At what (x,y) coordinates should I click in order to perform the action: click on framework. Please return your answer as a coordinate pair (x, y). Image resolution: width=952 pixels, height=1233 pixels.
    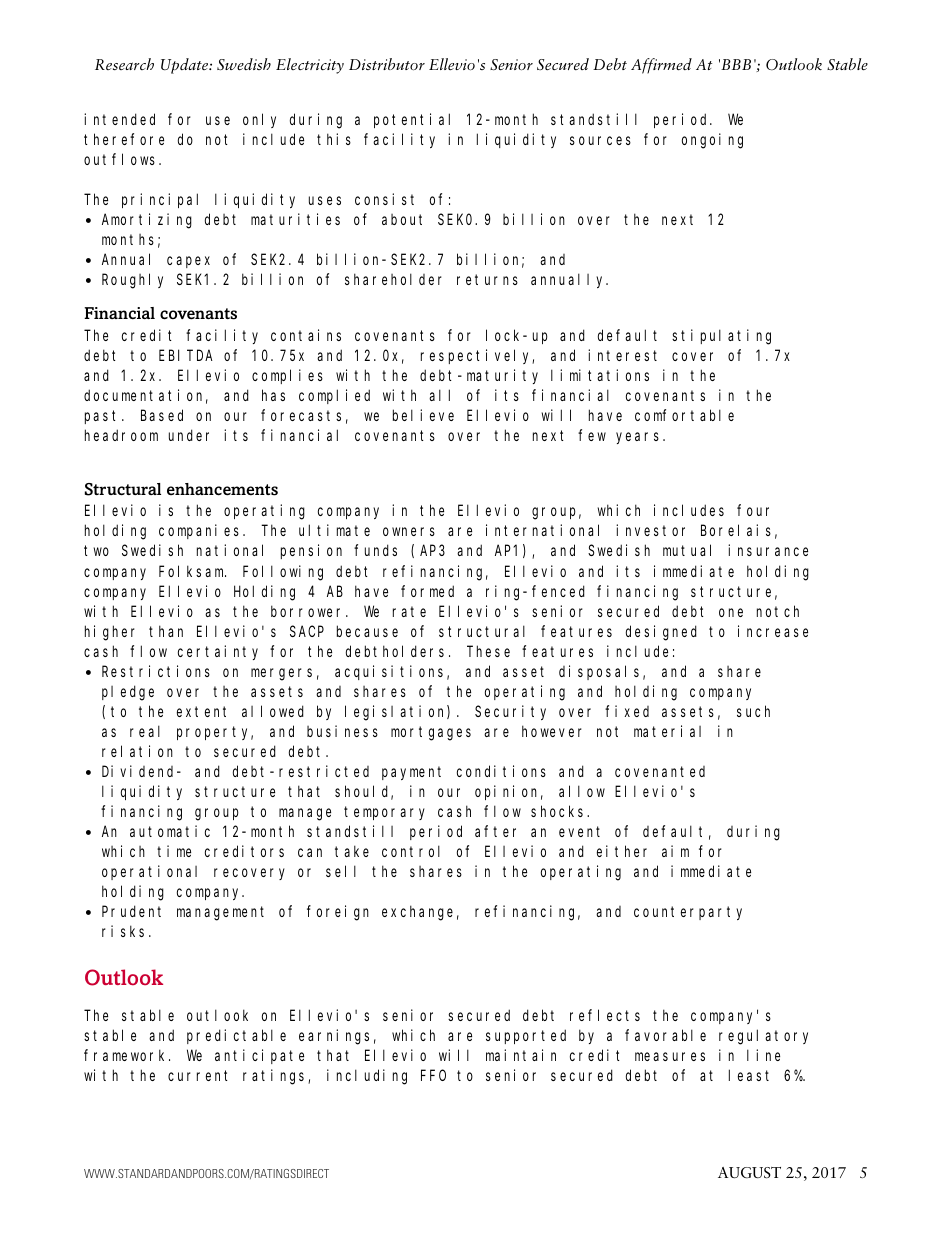
    Looking at the image, I should click on (127, 1055).
